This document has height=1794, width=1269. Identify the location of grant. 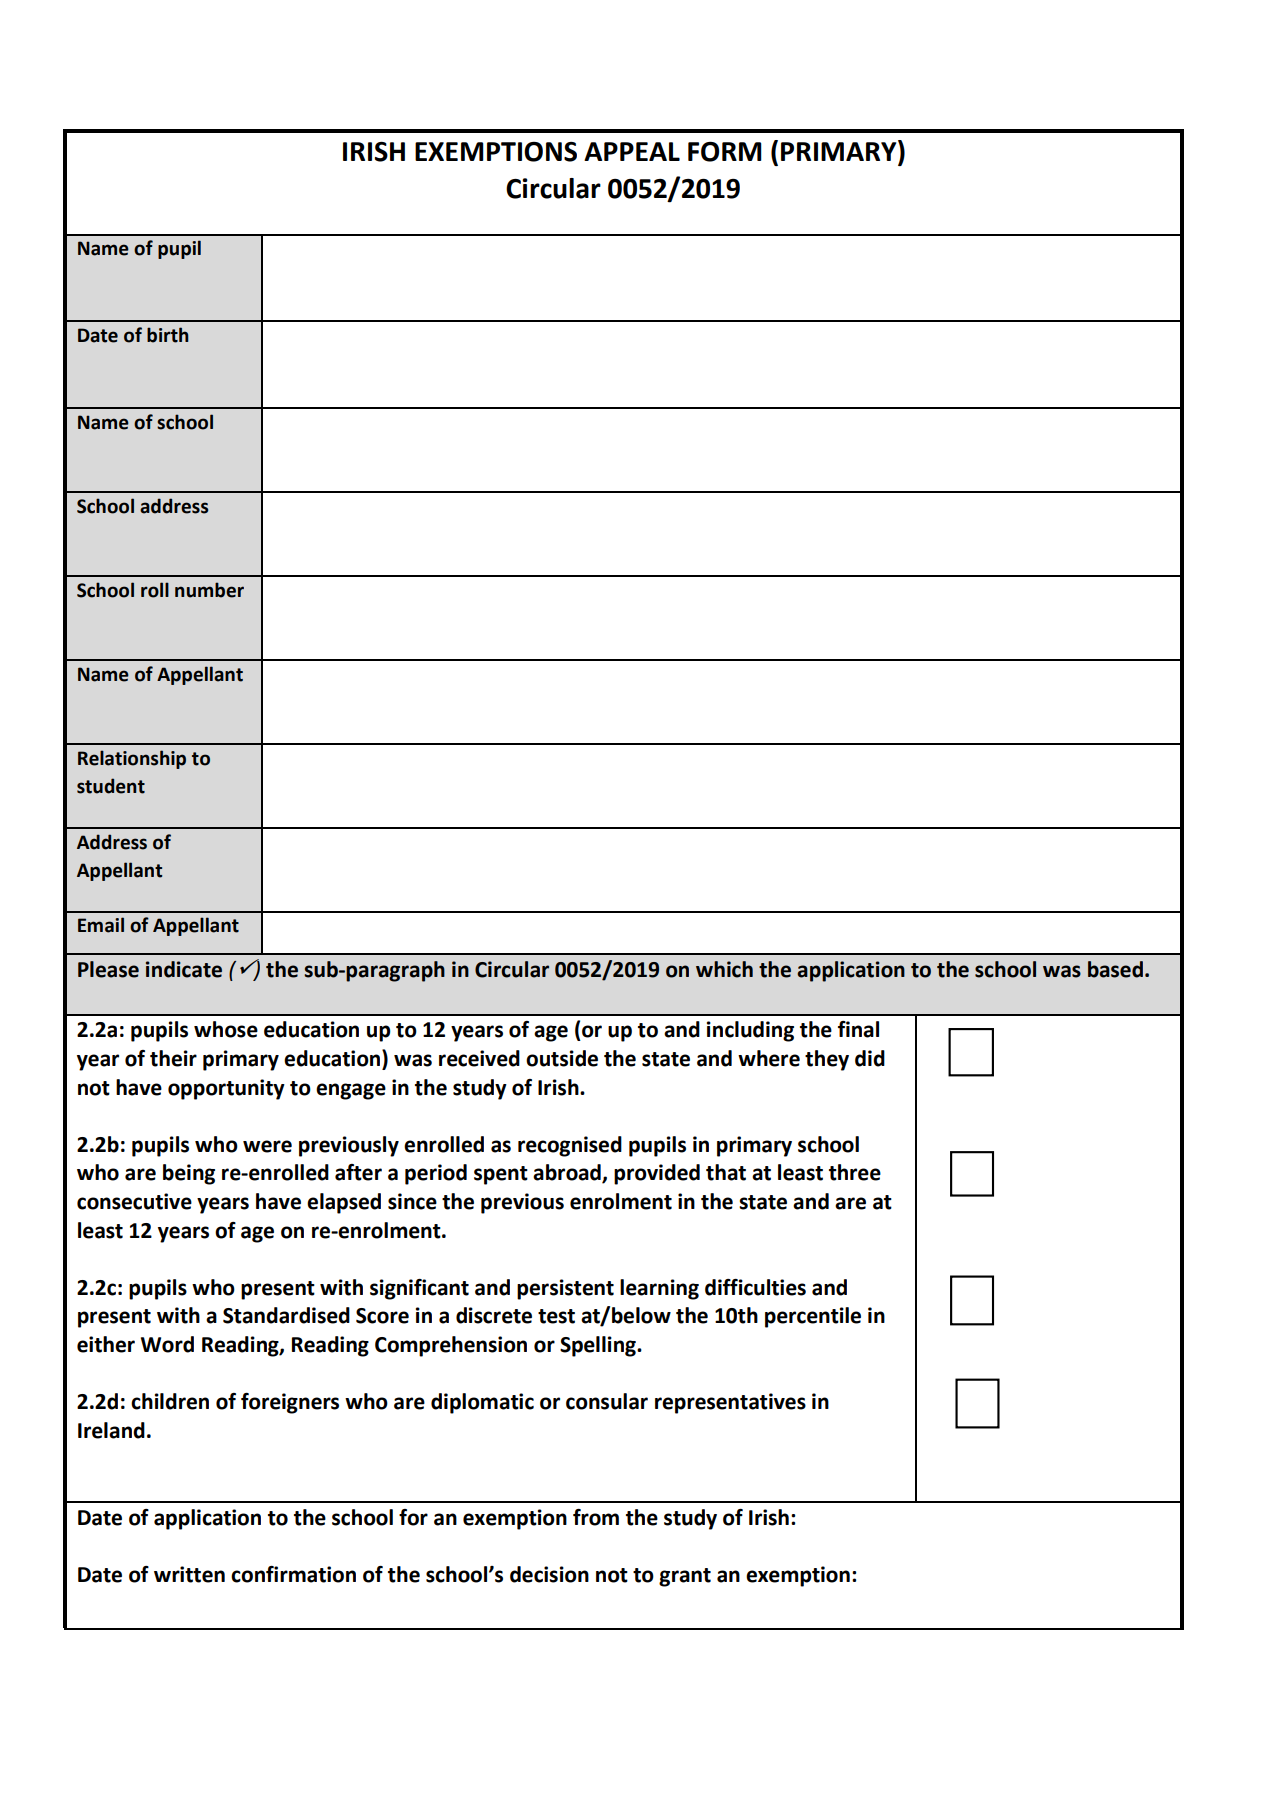
(685, 1577).
